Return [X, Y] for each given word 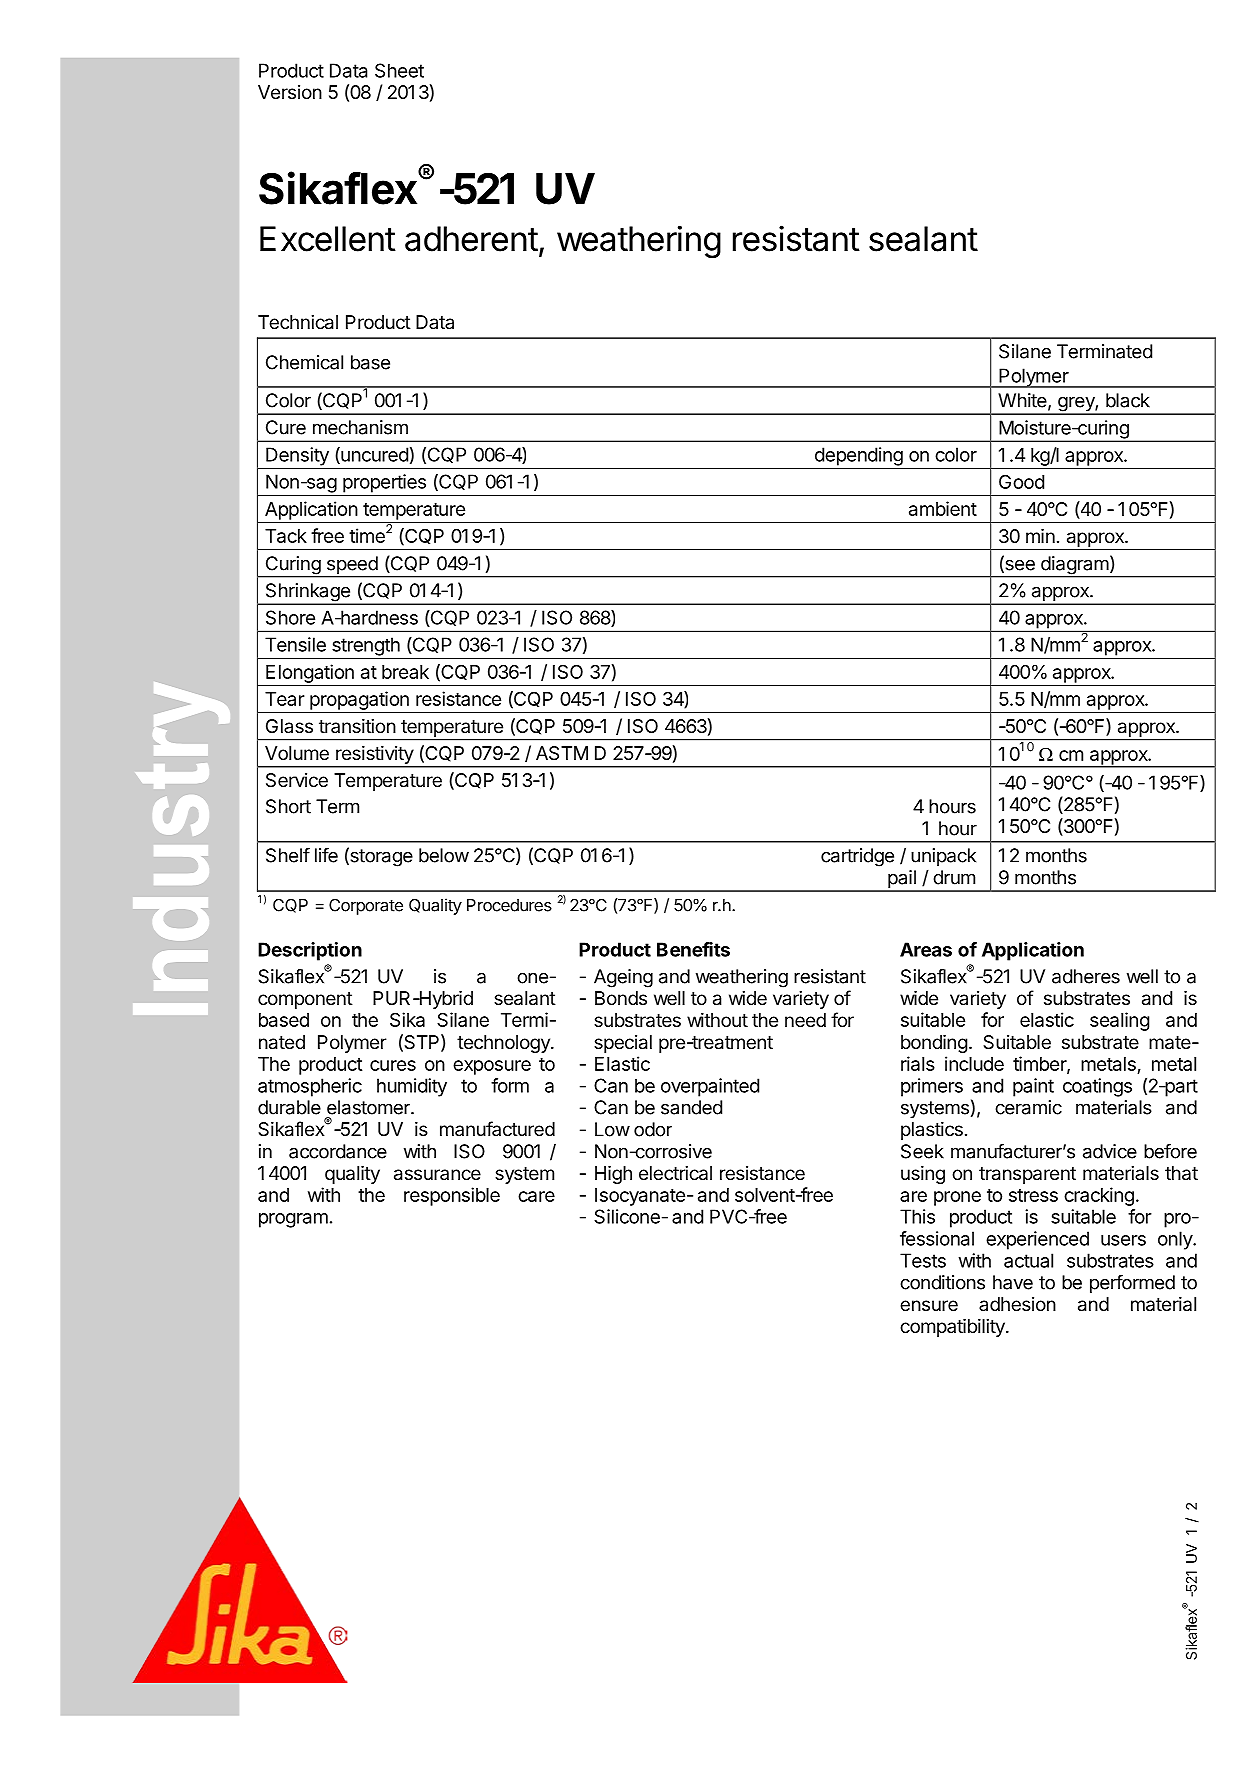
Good [1021, 481]
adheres [1086, 976]
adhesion [1017, 1304]
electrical [675, 1173]
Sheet [399, 70]
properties [384, 483]
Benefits [693, 949]
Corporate [366, 907]
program [293, 1220]
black [1128, 400]
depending [859, 456]
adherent [471, 239]
